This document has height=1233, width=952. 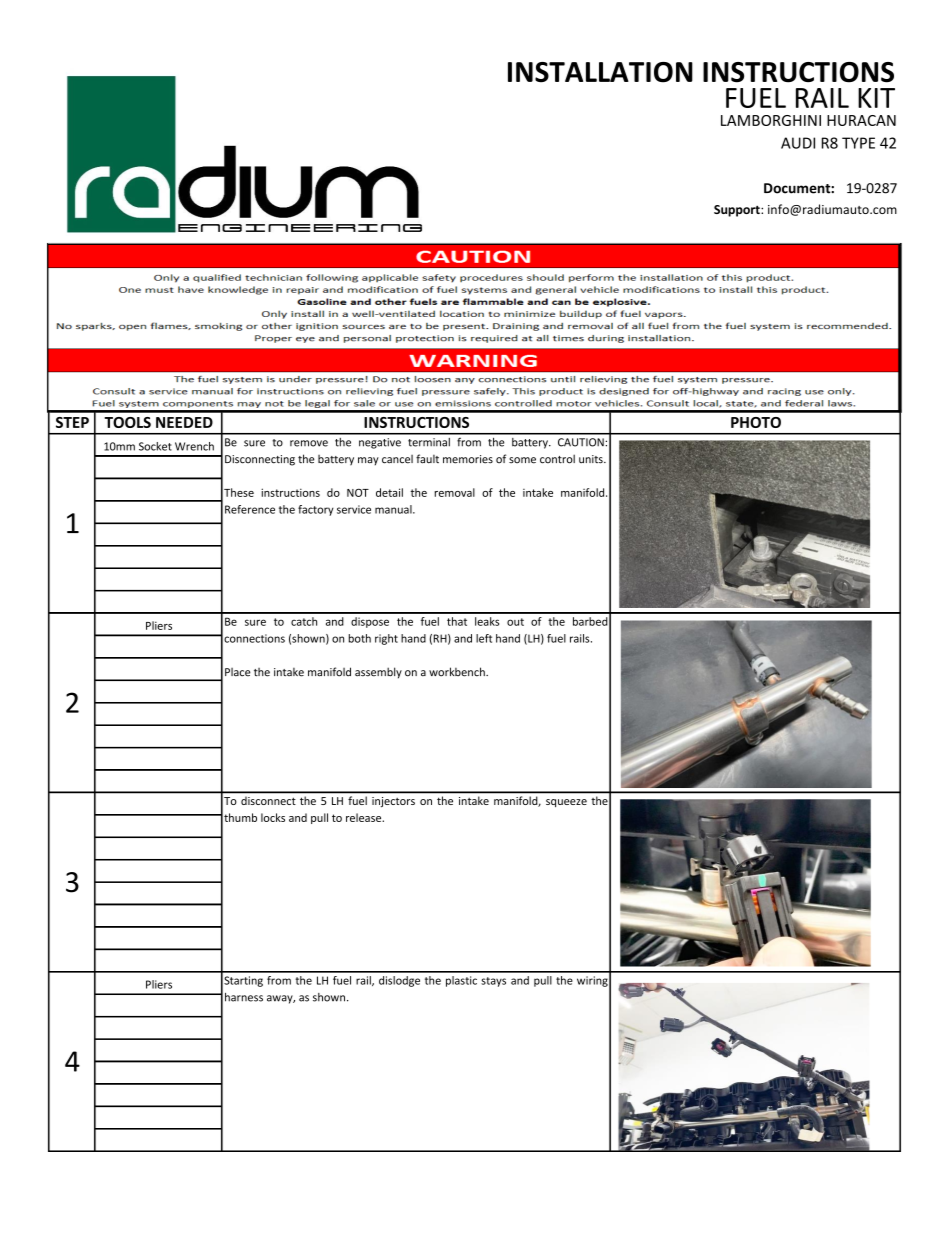 What do you see at coordinates (515, 622) in the document?
I see `out` at bounding box center [515, 622].
